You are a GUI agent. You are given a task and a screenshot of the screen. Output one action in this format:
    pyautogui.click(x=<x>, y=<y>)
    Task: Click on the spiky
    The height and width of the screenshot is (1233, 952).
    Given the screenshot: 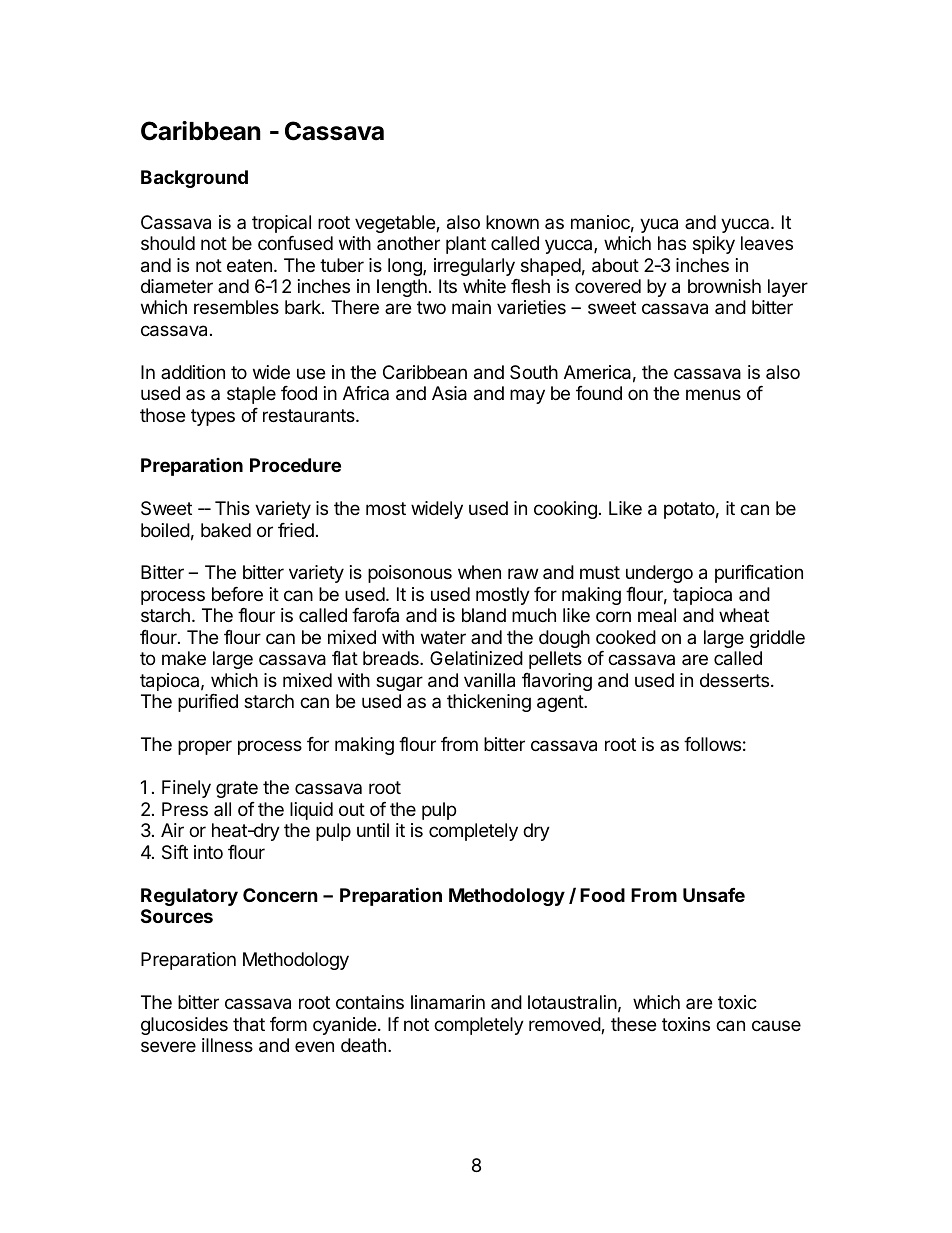 What is the action you would take?
    pyautogui.click(x=714, y=245)
